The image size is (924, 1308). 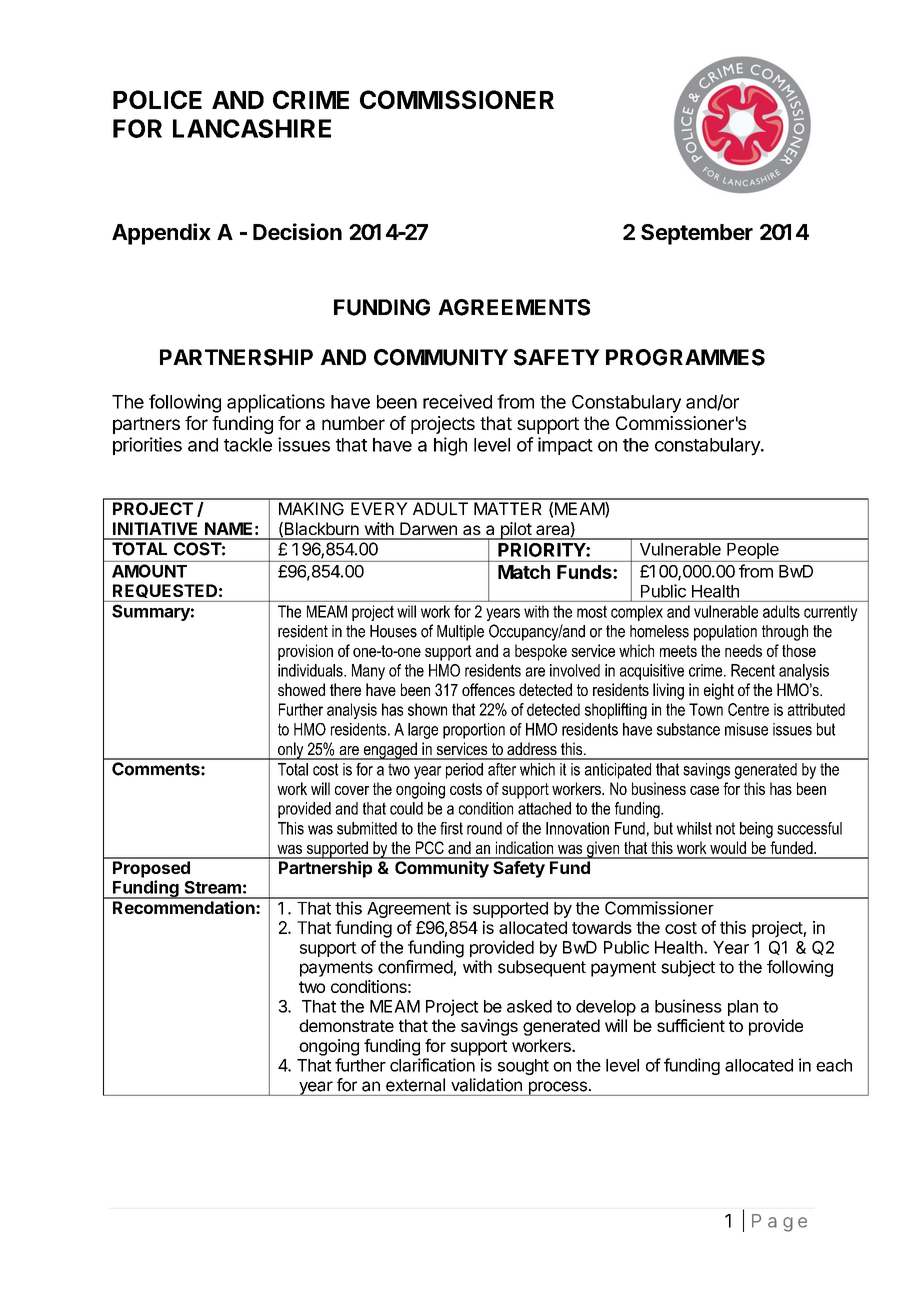 I want to click on demonstrate, so click(x=346, y=1025).
